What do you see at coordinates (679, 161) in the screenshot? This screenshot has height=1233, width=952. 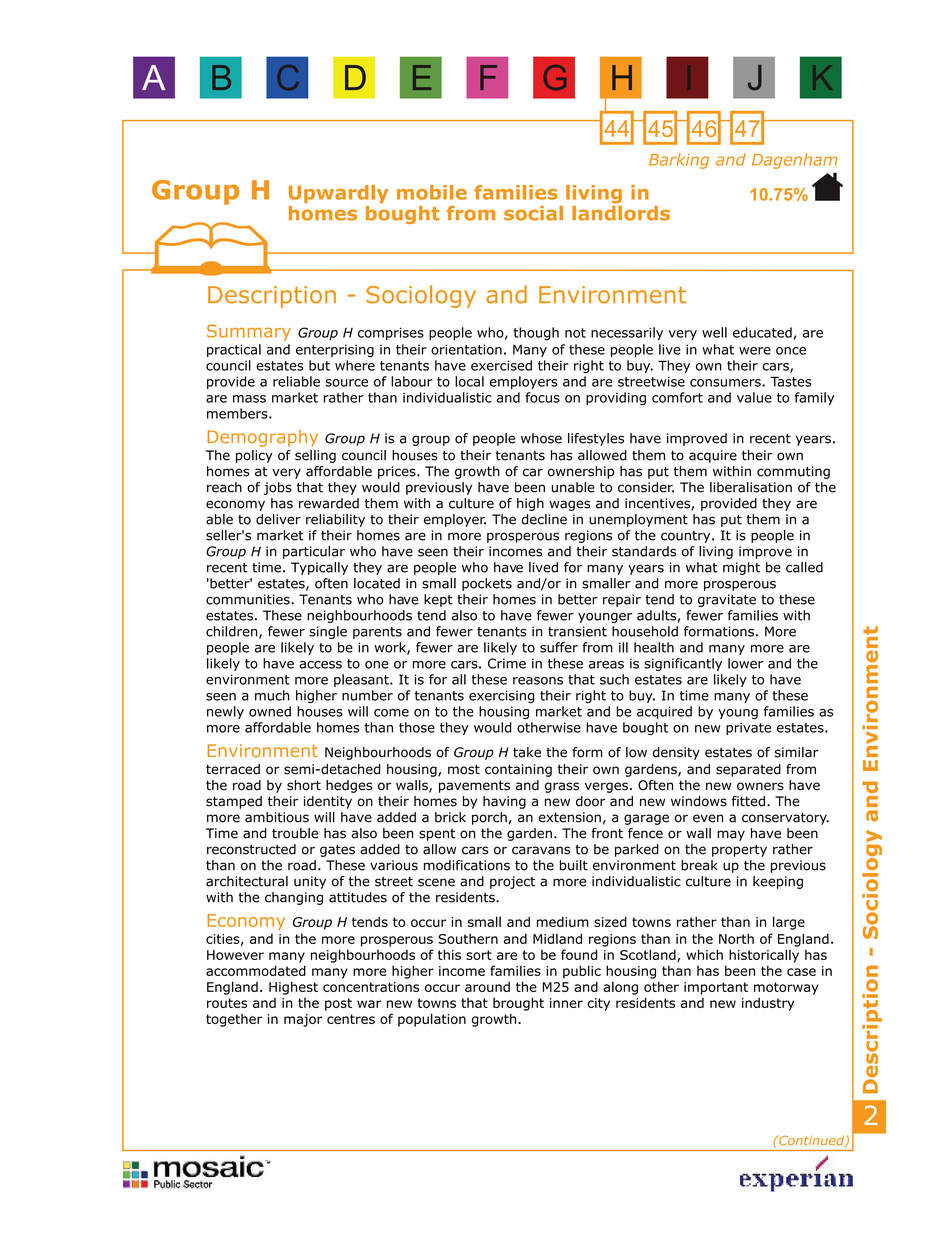 I see `Barking` at bounding box center [679, 161].
